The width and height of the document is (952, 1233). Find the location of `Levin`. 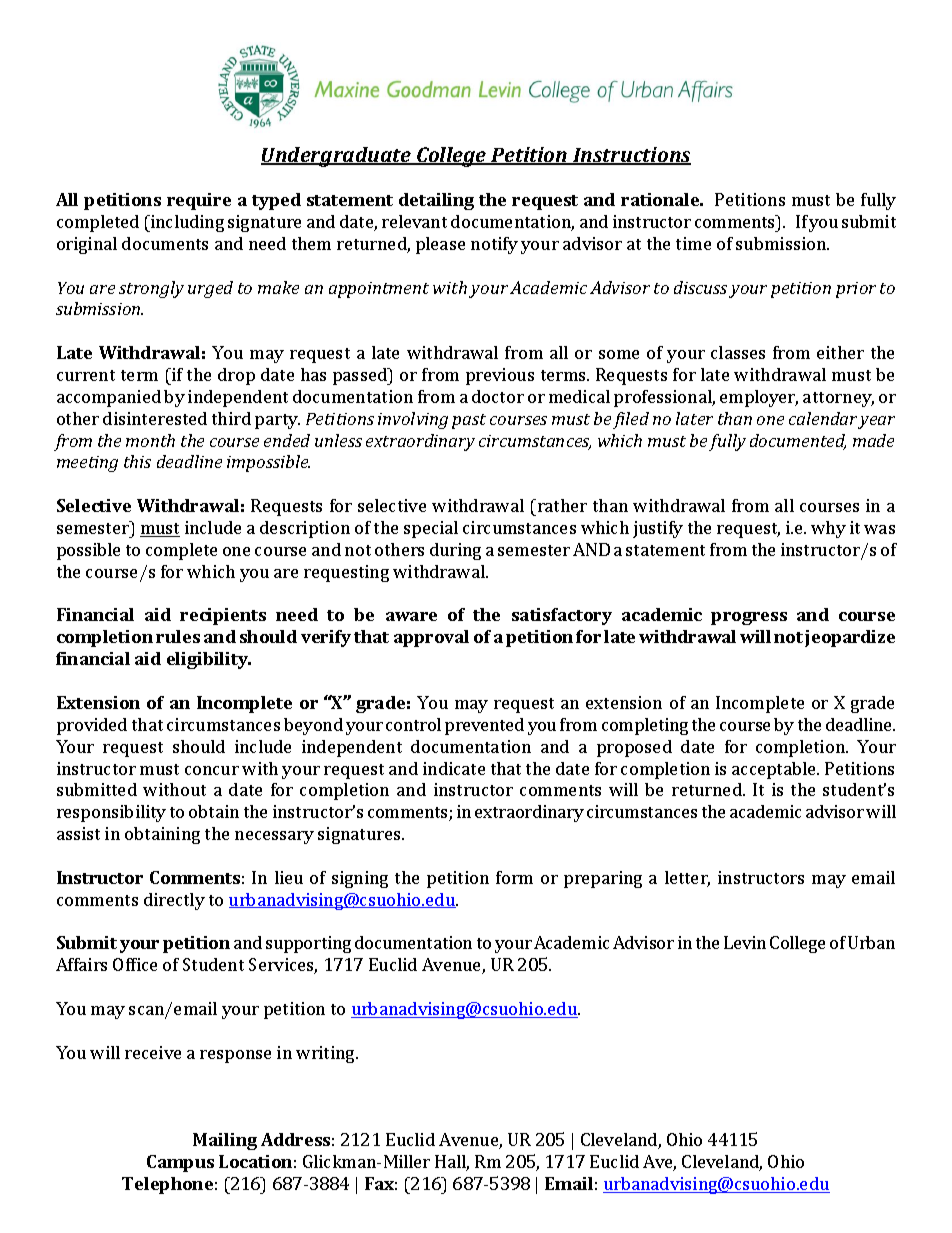

Levin is located at coordinates (745, 942).
